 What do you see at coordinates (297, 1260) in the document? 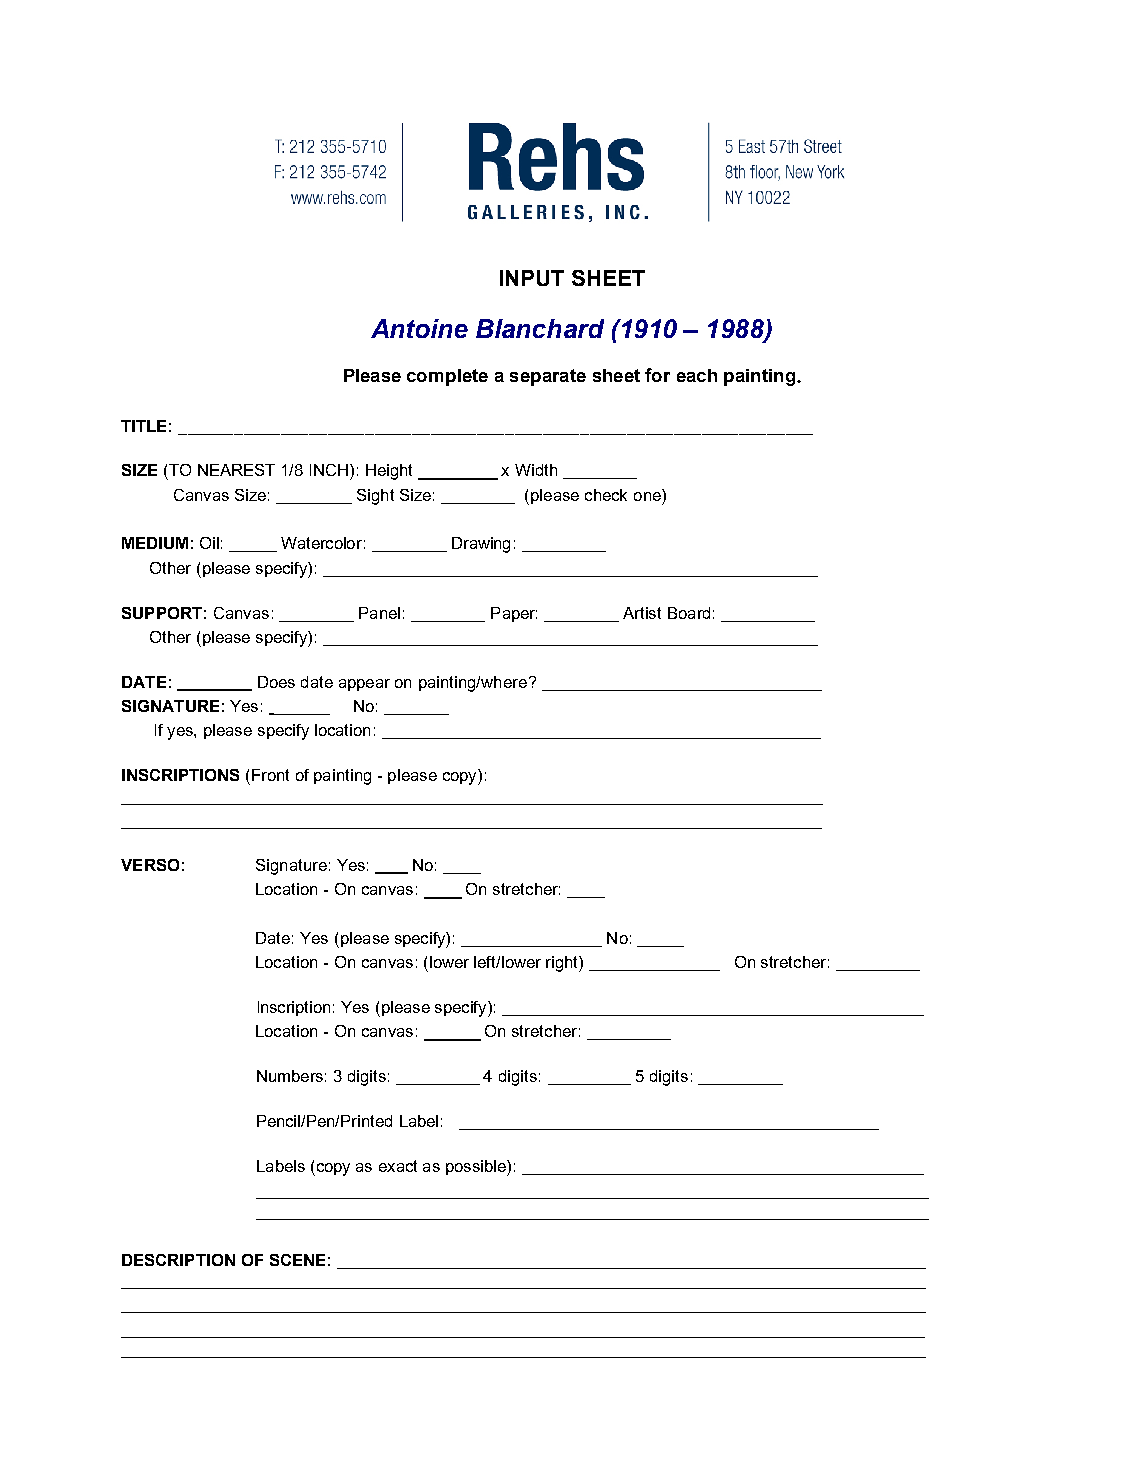
I see `SCENE` at bounding box center [297, 1260].
